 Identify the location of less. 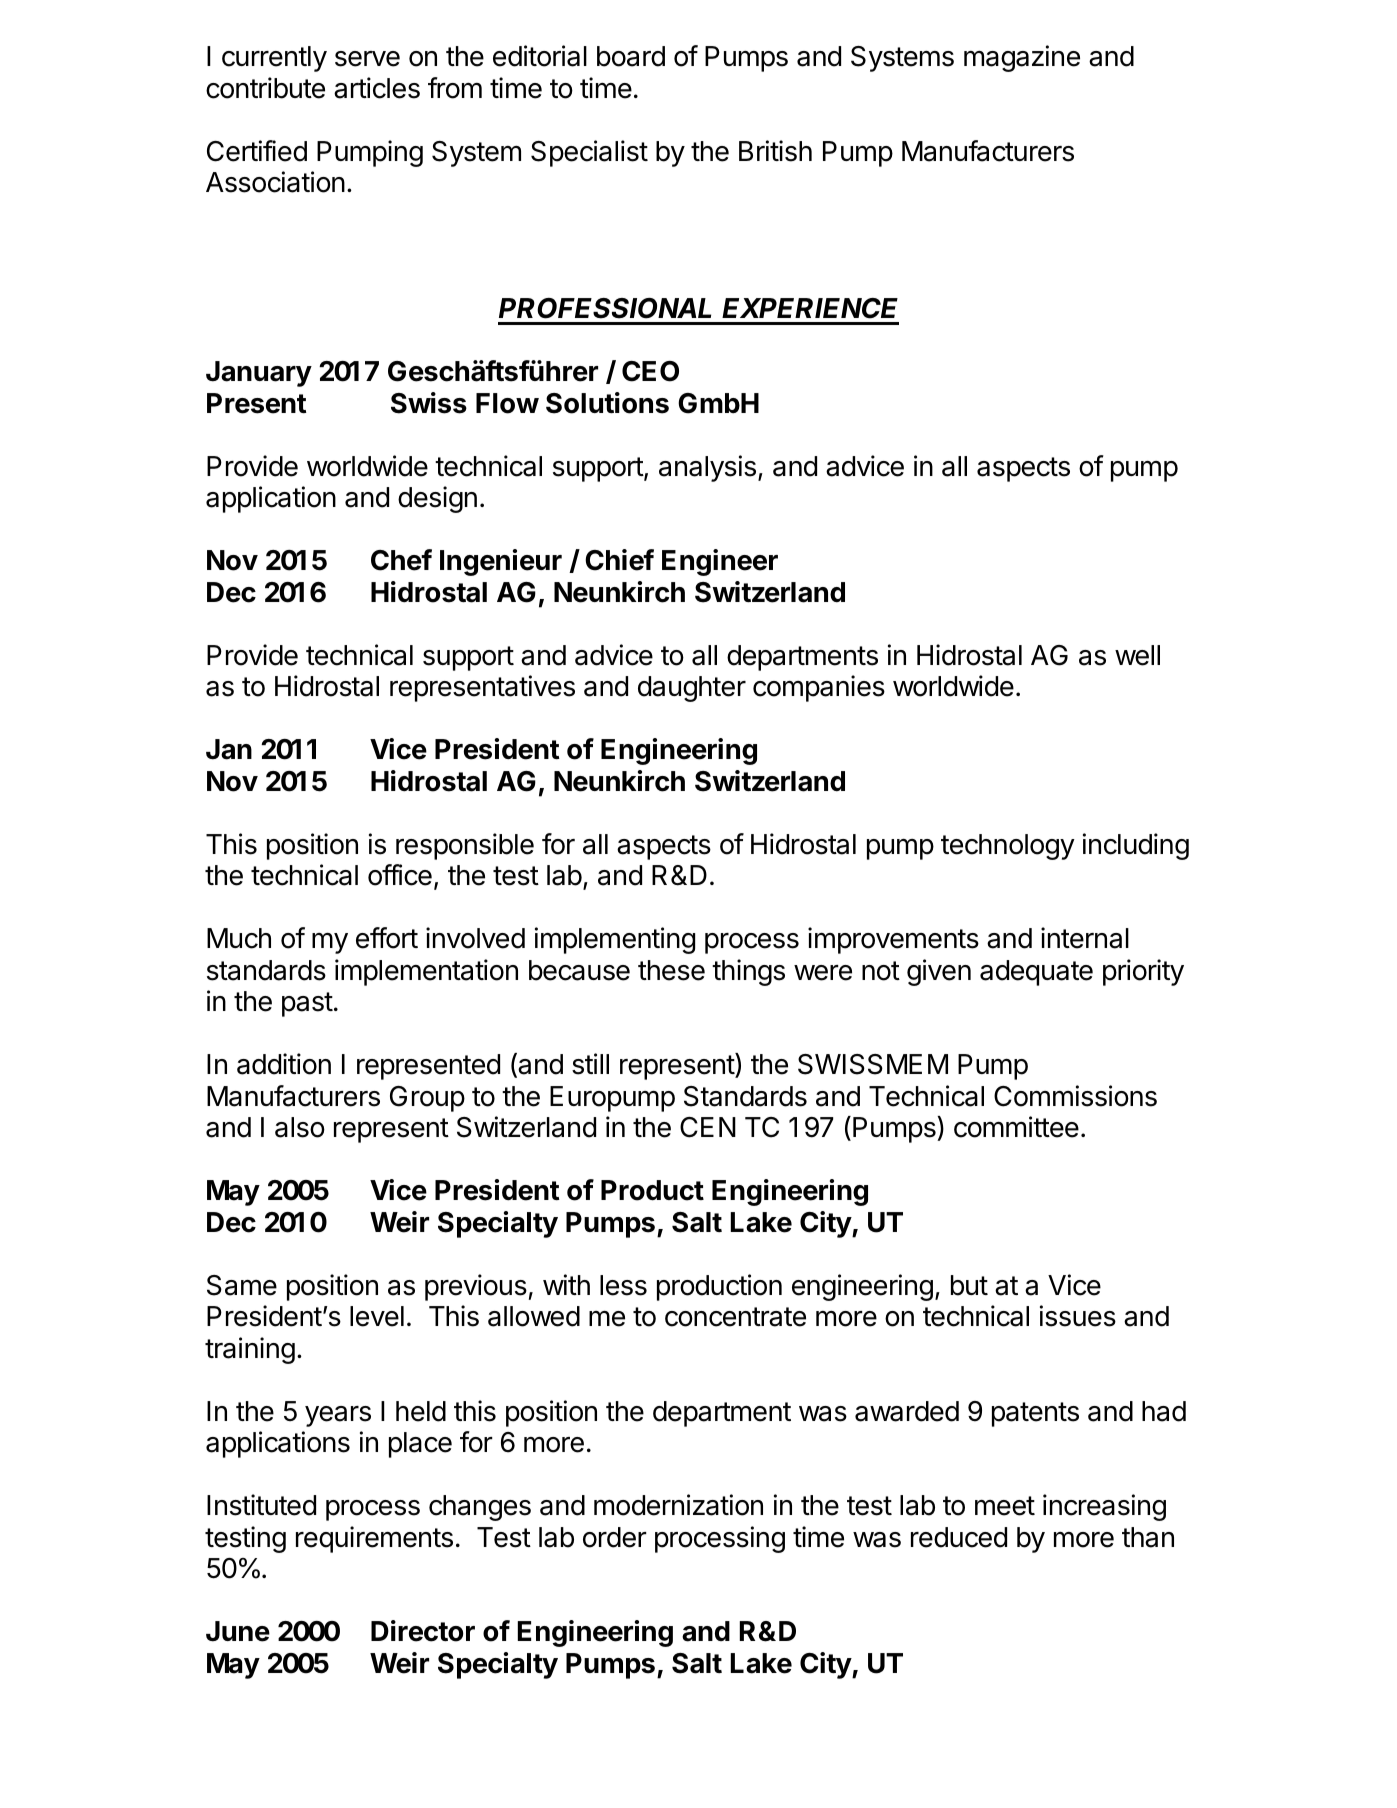
(623, 1285).
